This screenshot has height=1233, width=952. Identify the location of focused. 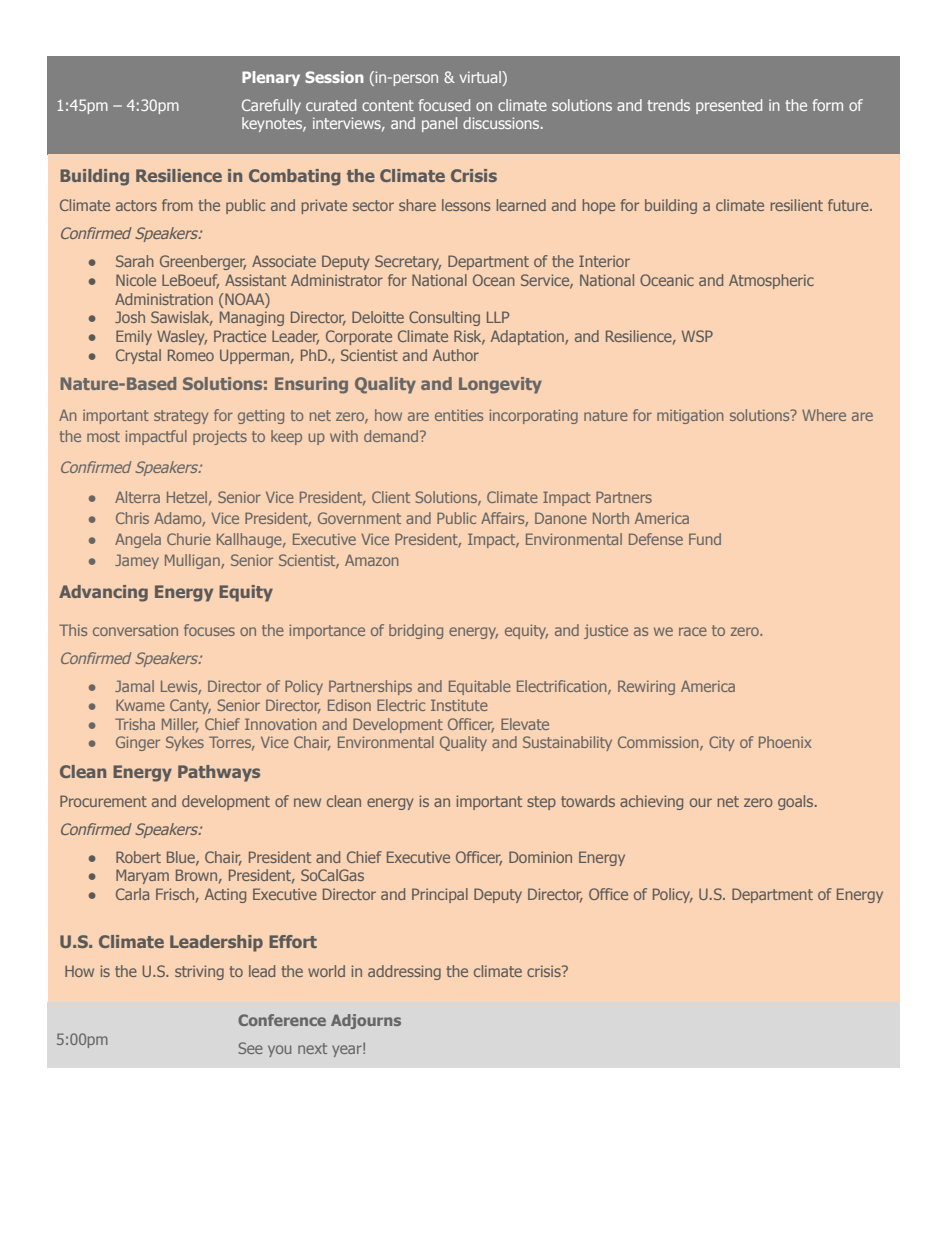
(444, 105).
